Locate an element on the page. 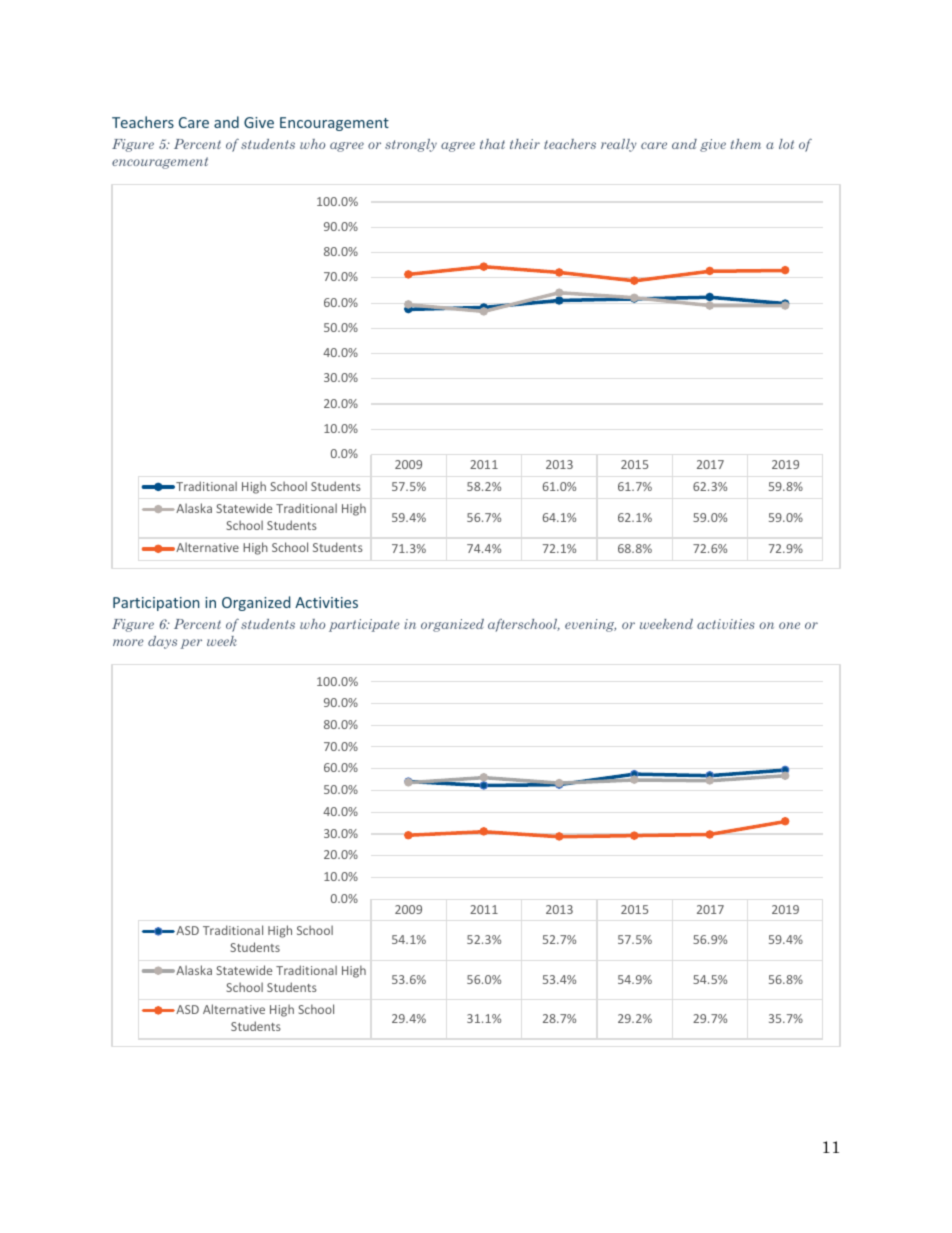  days is located at coordinates (162, 642).
